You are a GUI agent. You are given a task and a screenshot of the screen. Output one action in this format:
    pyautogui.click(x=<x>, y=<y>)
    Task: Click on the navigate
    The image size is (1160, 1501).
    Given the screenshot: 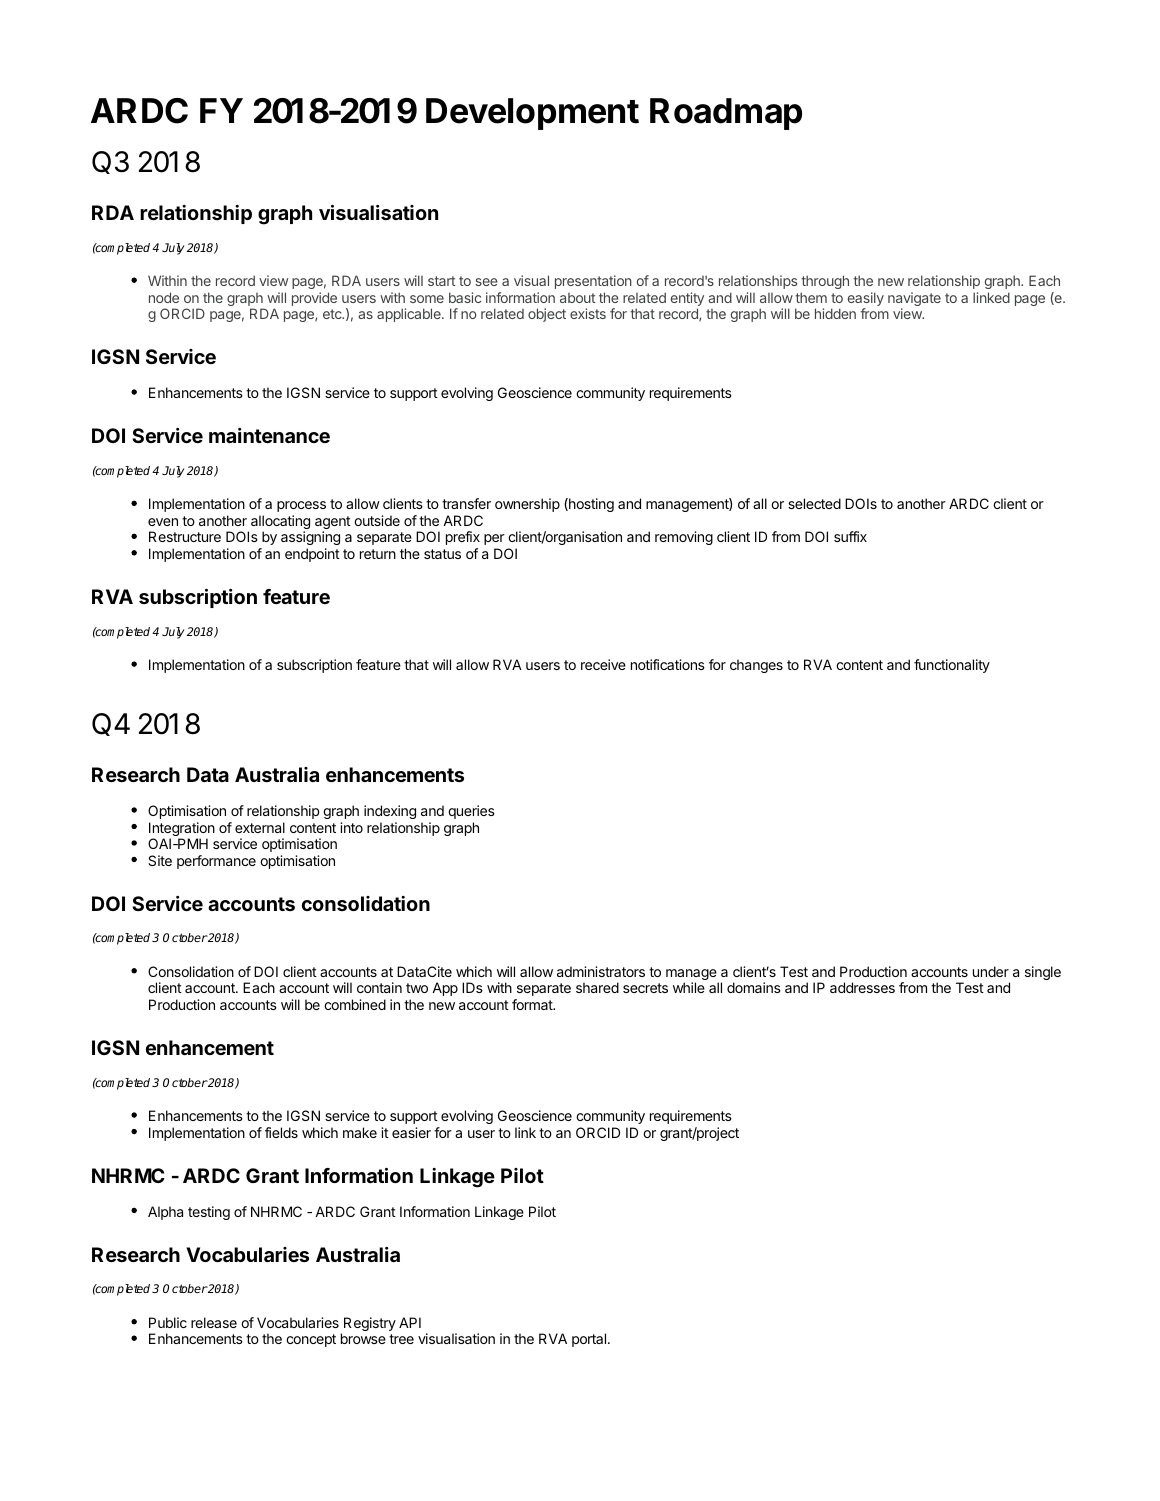 What is the action you would take?
    pyautogui.click(x=914, y=300)
